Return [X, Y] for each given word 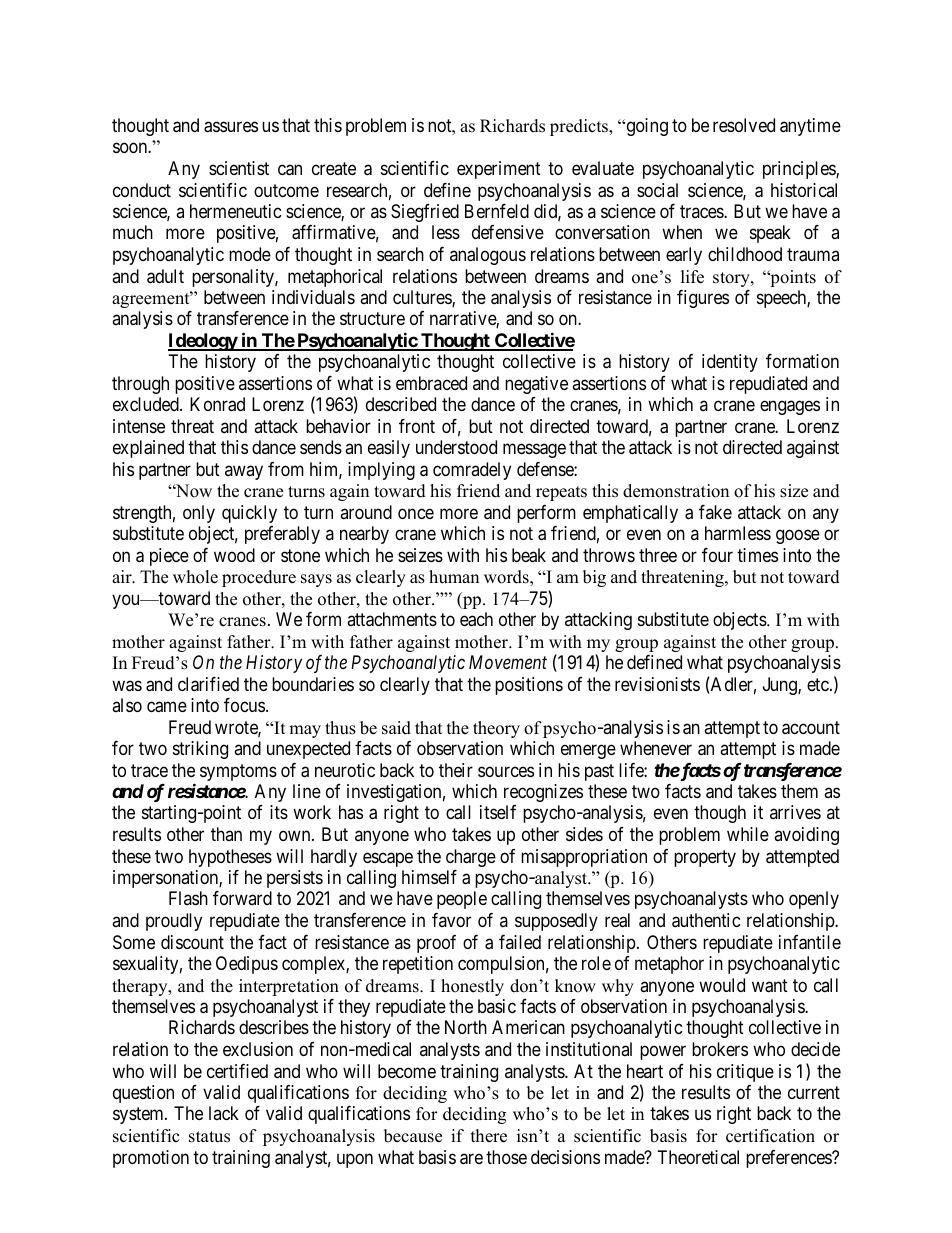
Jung [781, 686]
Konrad [217, 404]
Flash [188, 898]
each [476, 619]
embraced [431, 383]
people [462, 900]
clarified [208, 684]
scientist [239, 168]
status [209, 1137]
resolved [744, 125]
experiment [499, 170]
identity [730, 363]
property [705, 858]
